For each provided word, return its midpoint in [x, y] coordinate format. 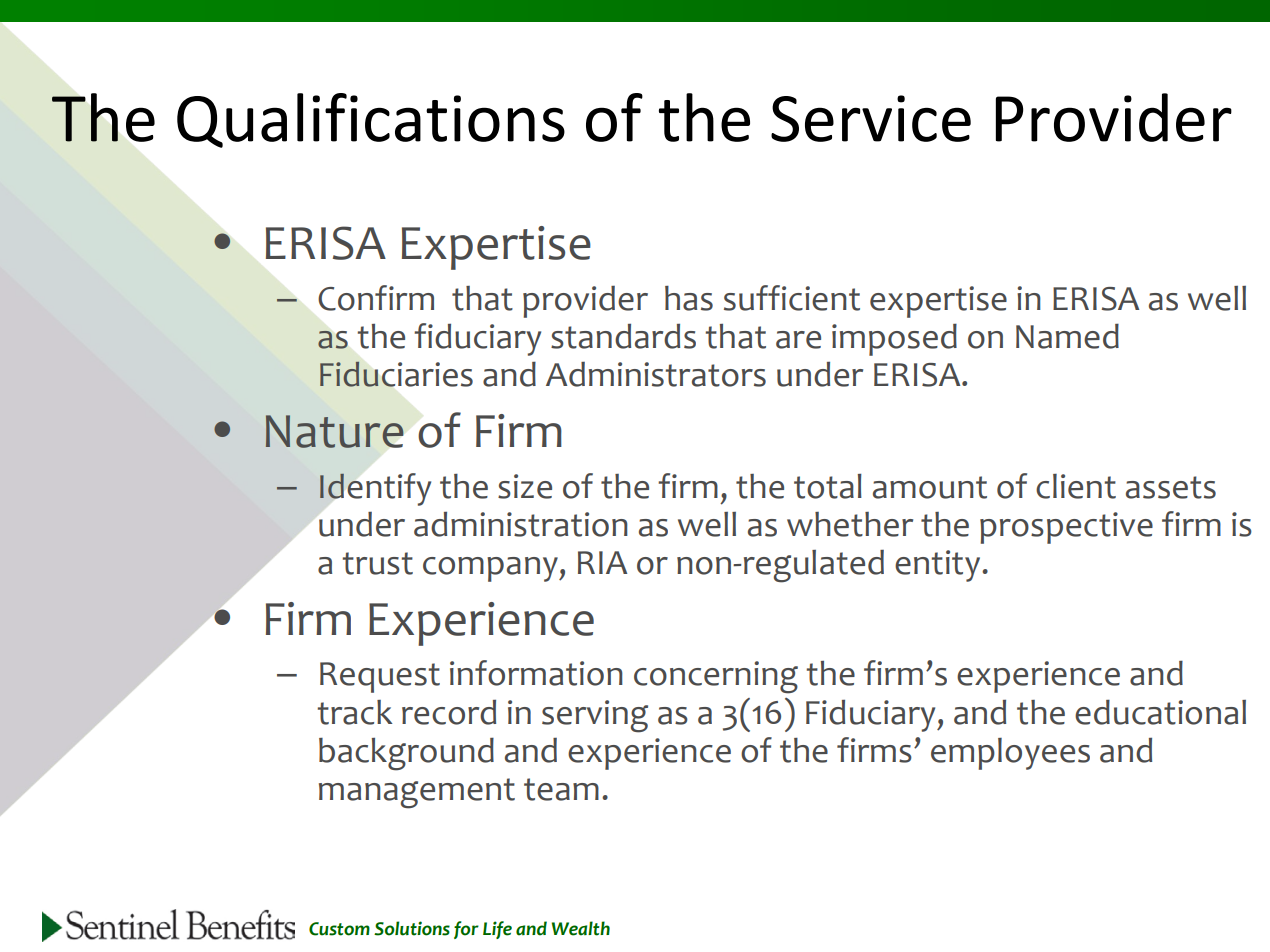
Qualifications [371, 120]
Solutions [412, 928]
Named [1067, 336]
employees [1010, 754]
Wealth [580, 928]
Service [871, 118]
